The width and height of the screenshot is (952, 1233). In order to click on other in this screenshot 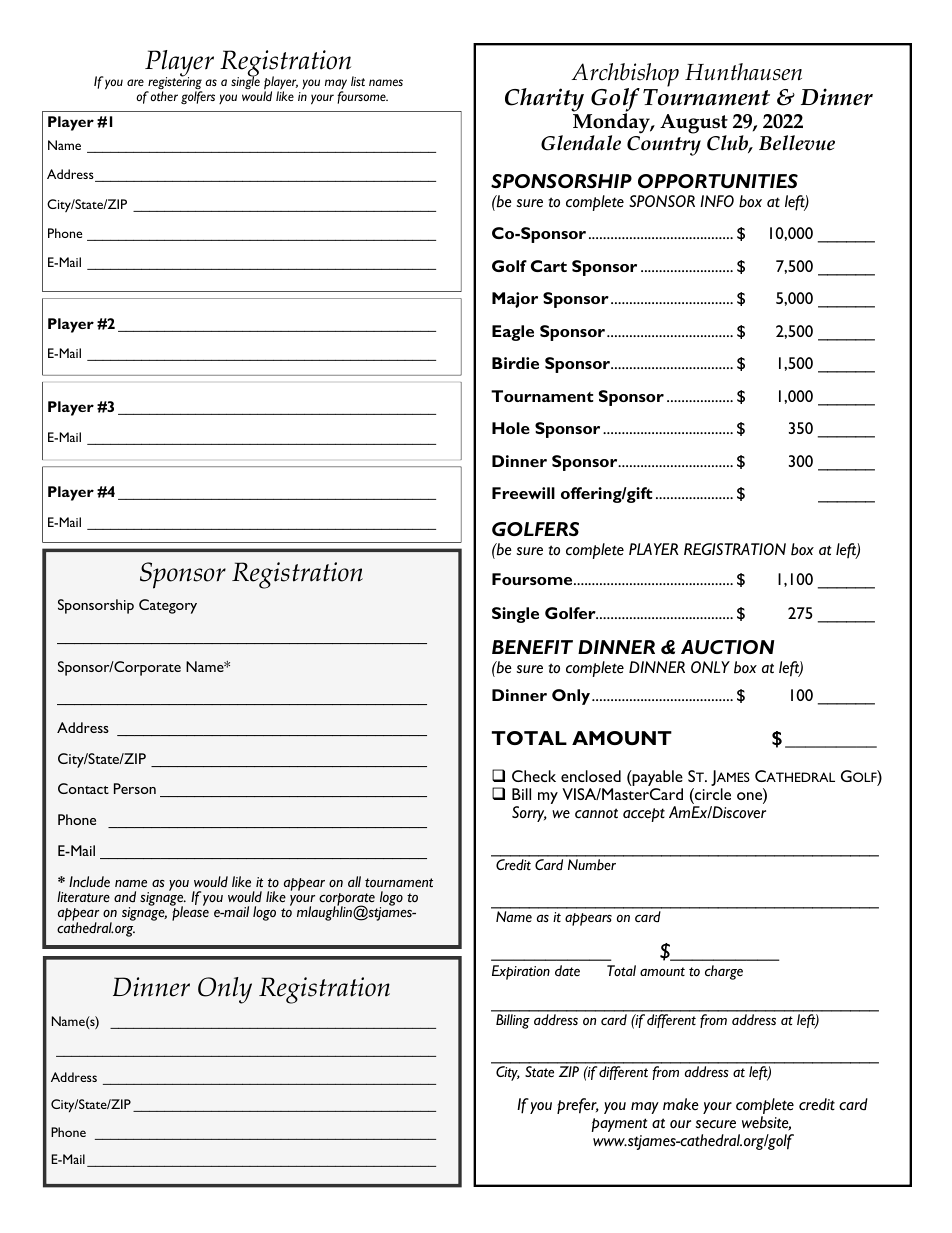, I will do `click(164, 96)`.
